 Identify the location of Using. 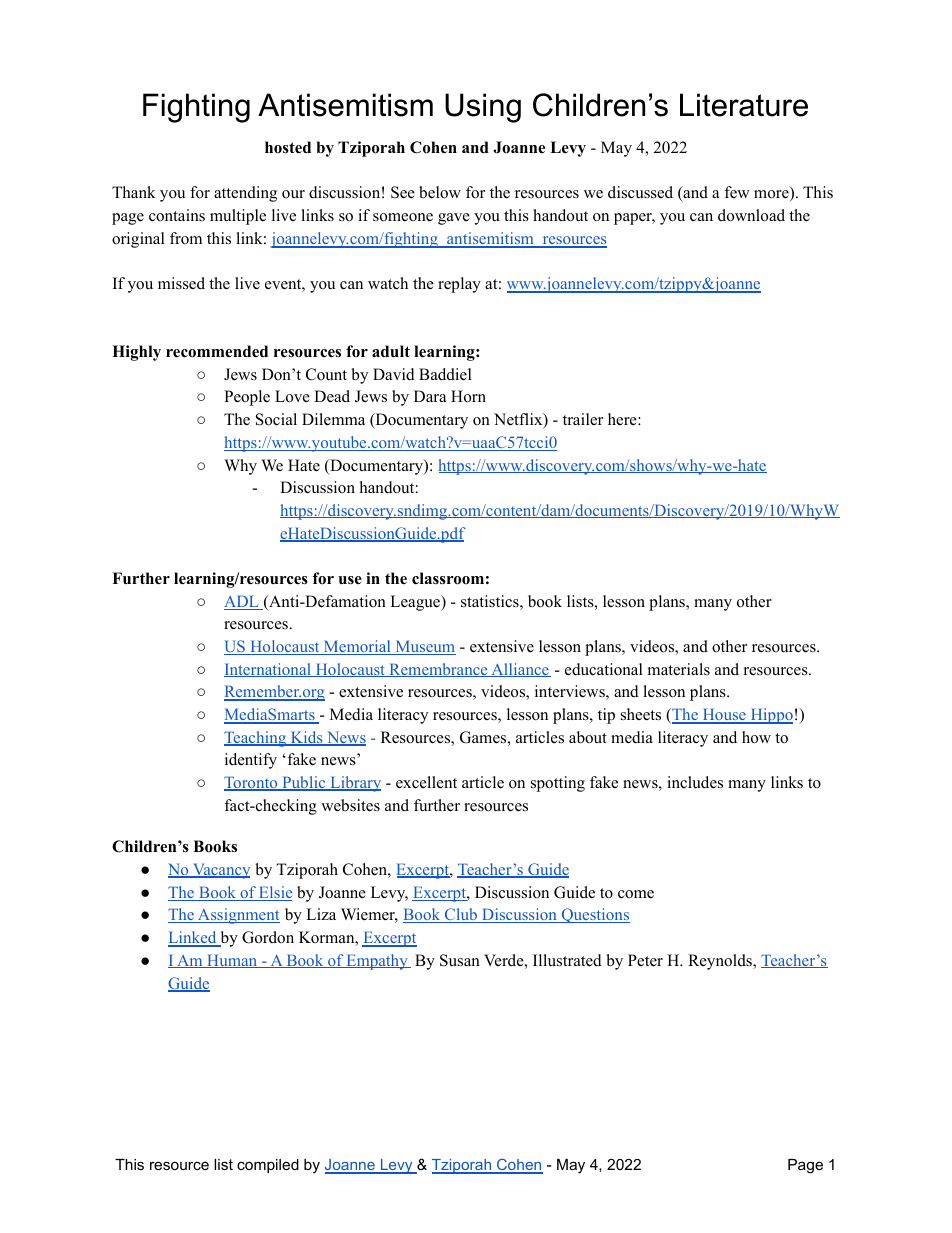
(483, 108).
